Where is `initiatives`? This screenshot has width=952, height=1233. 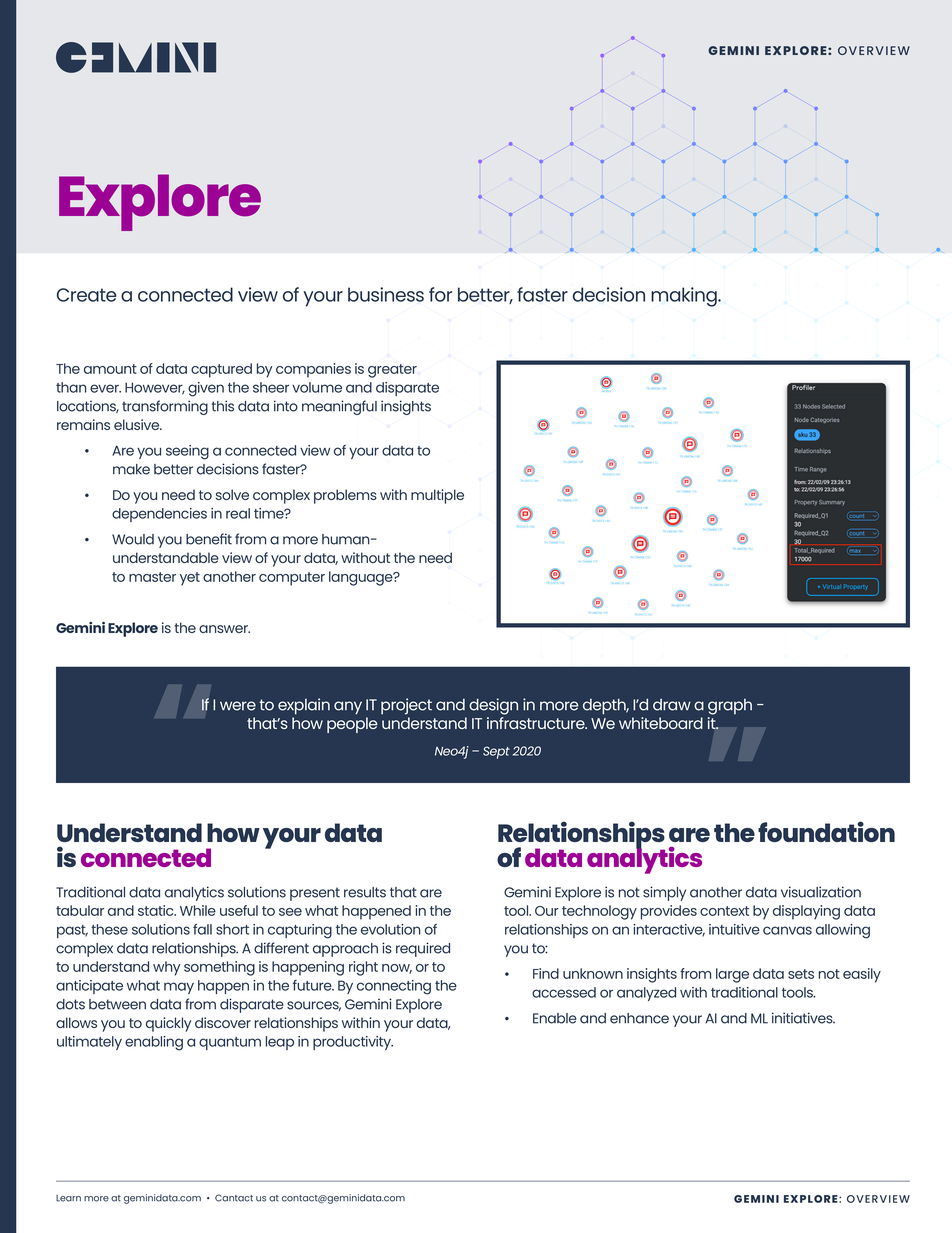
initiatives is located at coordinates (803, 1018).
